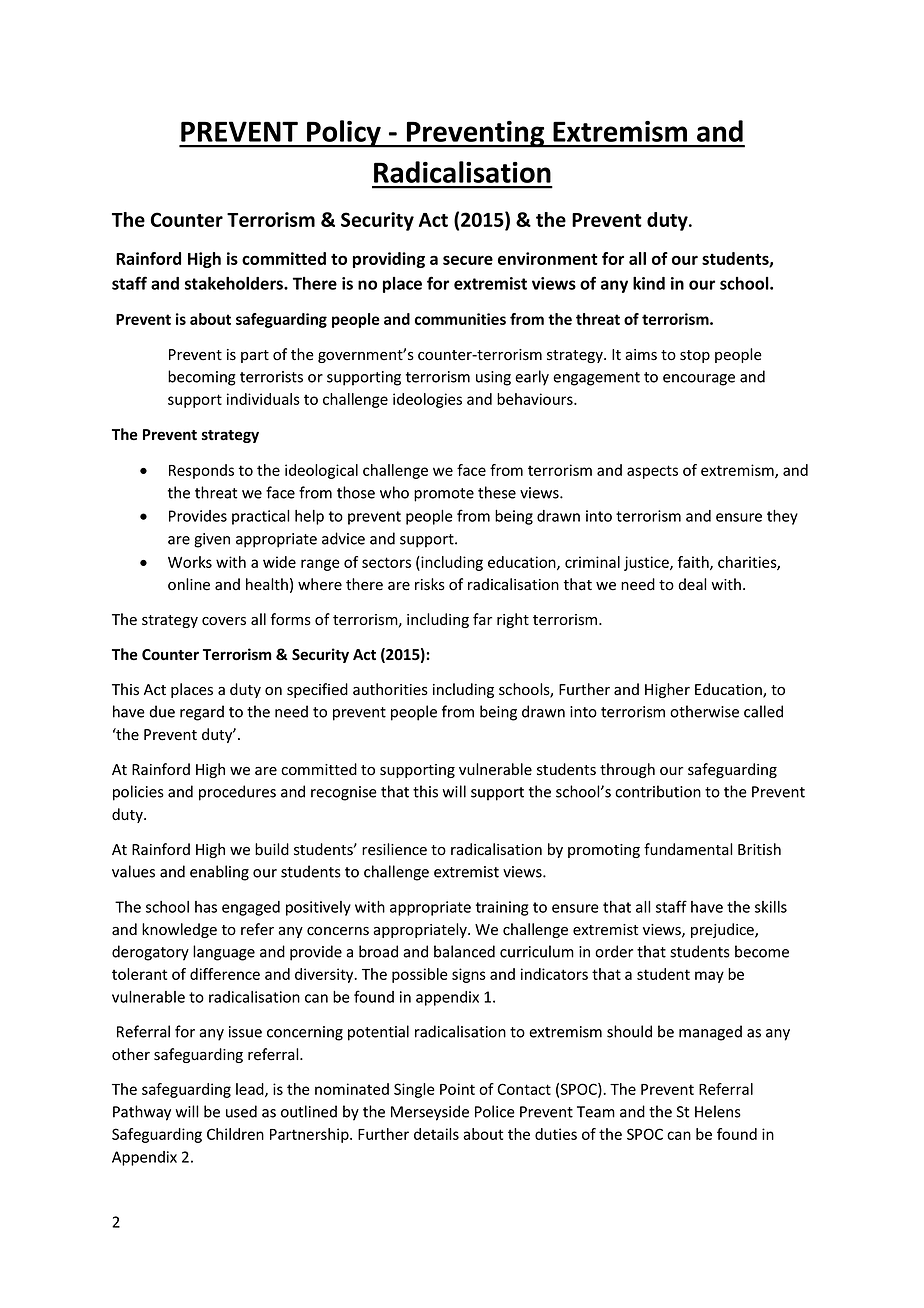 This page has width=924, height=1308. What do you see at coordinates (224, 621) in the page?
I see `covers` at bounding box center [224, 621].
